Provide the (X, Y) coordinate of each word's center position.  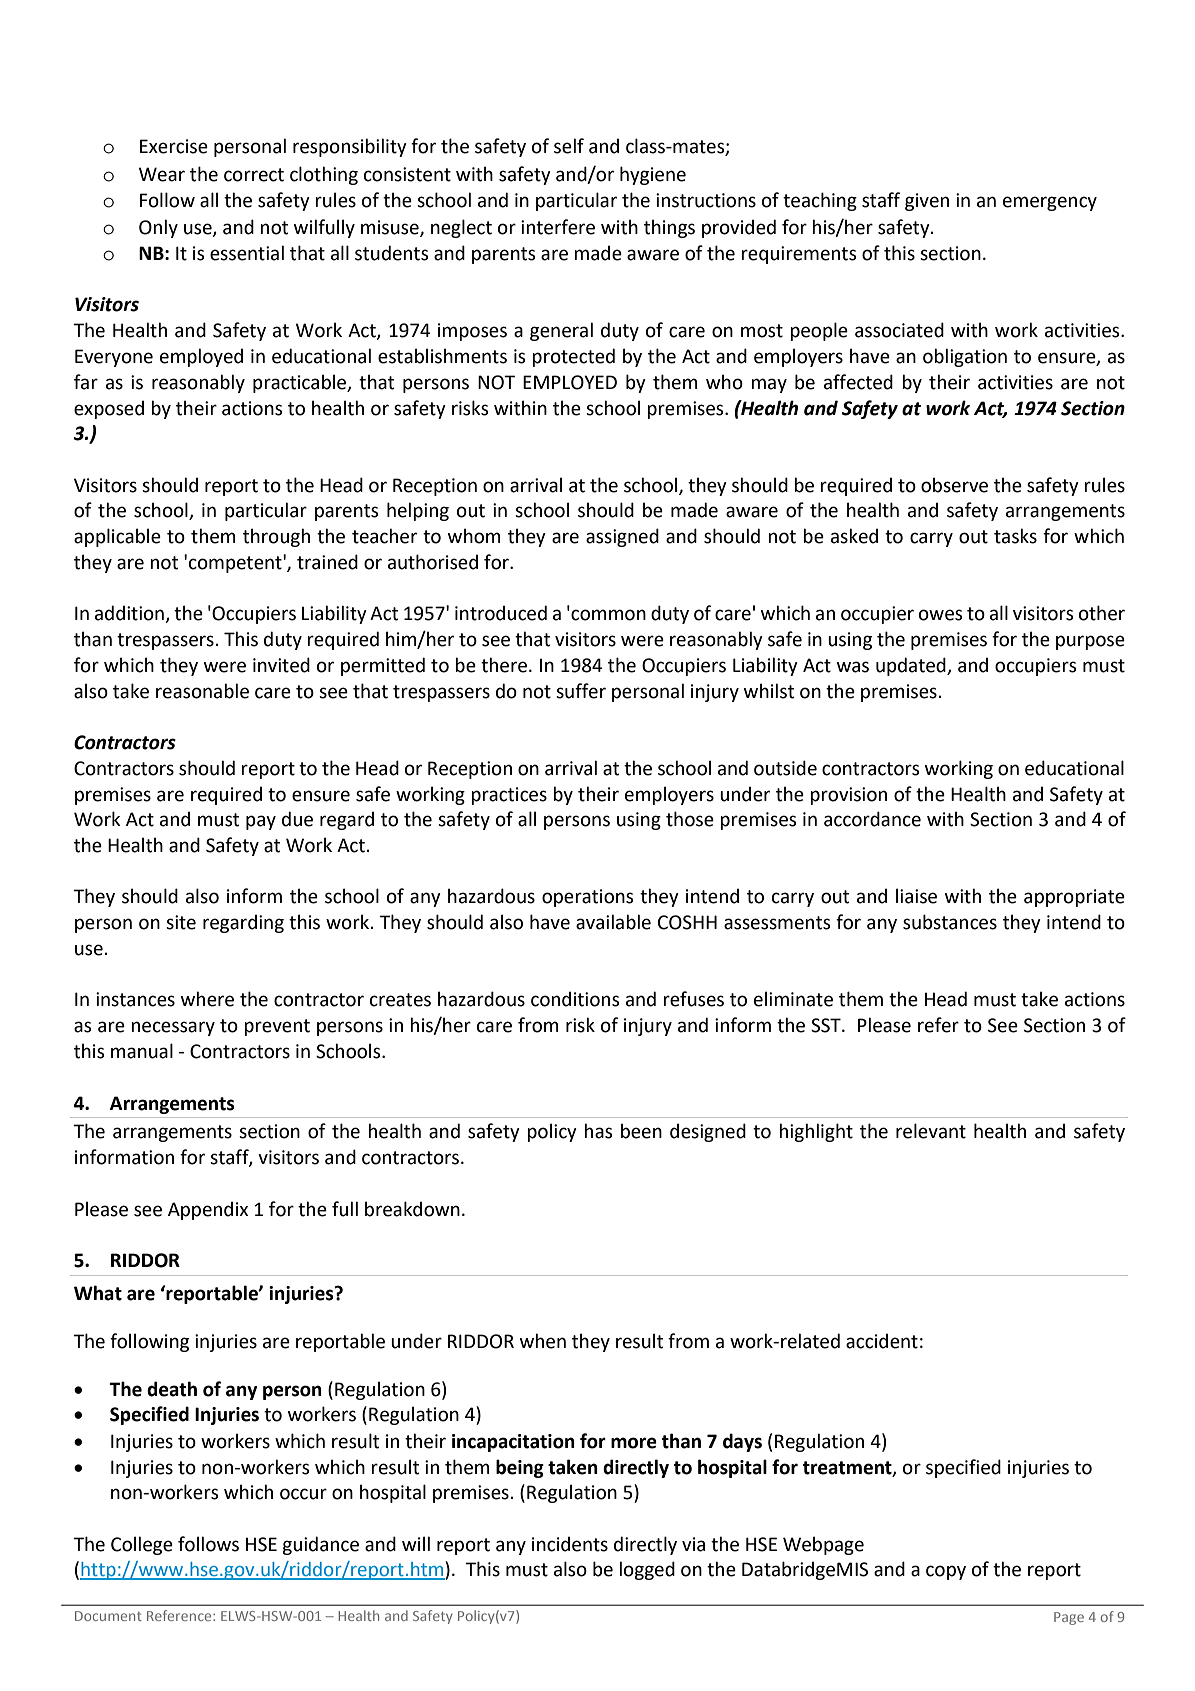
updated (912, 666)
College (142, 1545)
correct (254, 175)
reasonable (202, 691)
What (98, 1293)
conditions (575, 999)
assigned (622, 537)
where (207, 999)
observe (954, 485)
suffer (581, 691)
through (276, 537)
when (543, 1341)
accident (882, 1341)
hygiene (653, 175)
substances (950, 922)
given (927, 202)
